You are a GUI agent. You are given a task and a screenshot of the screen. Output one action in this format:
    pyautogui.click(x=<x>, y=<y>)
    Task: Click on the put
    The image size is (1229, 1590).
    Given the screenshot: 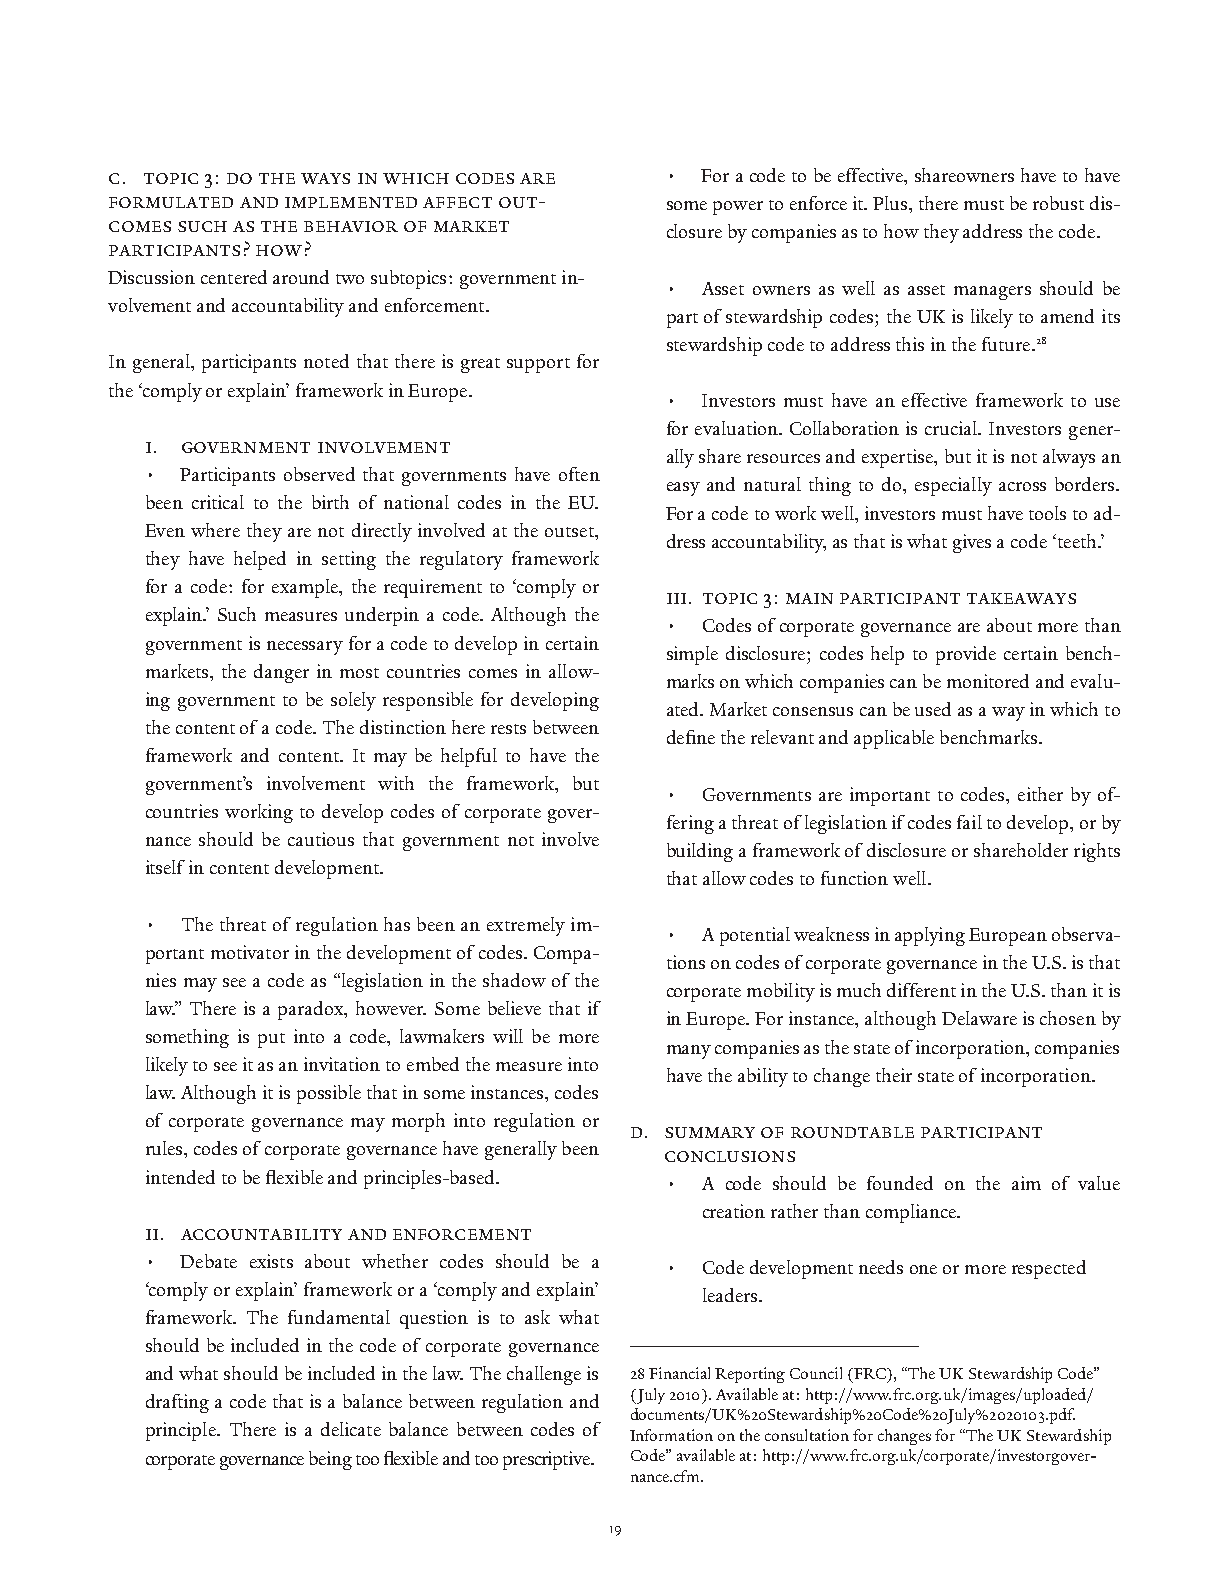 What is the action you would take?
    pyautogui.click(x=271, y=1040)
